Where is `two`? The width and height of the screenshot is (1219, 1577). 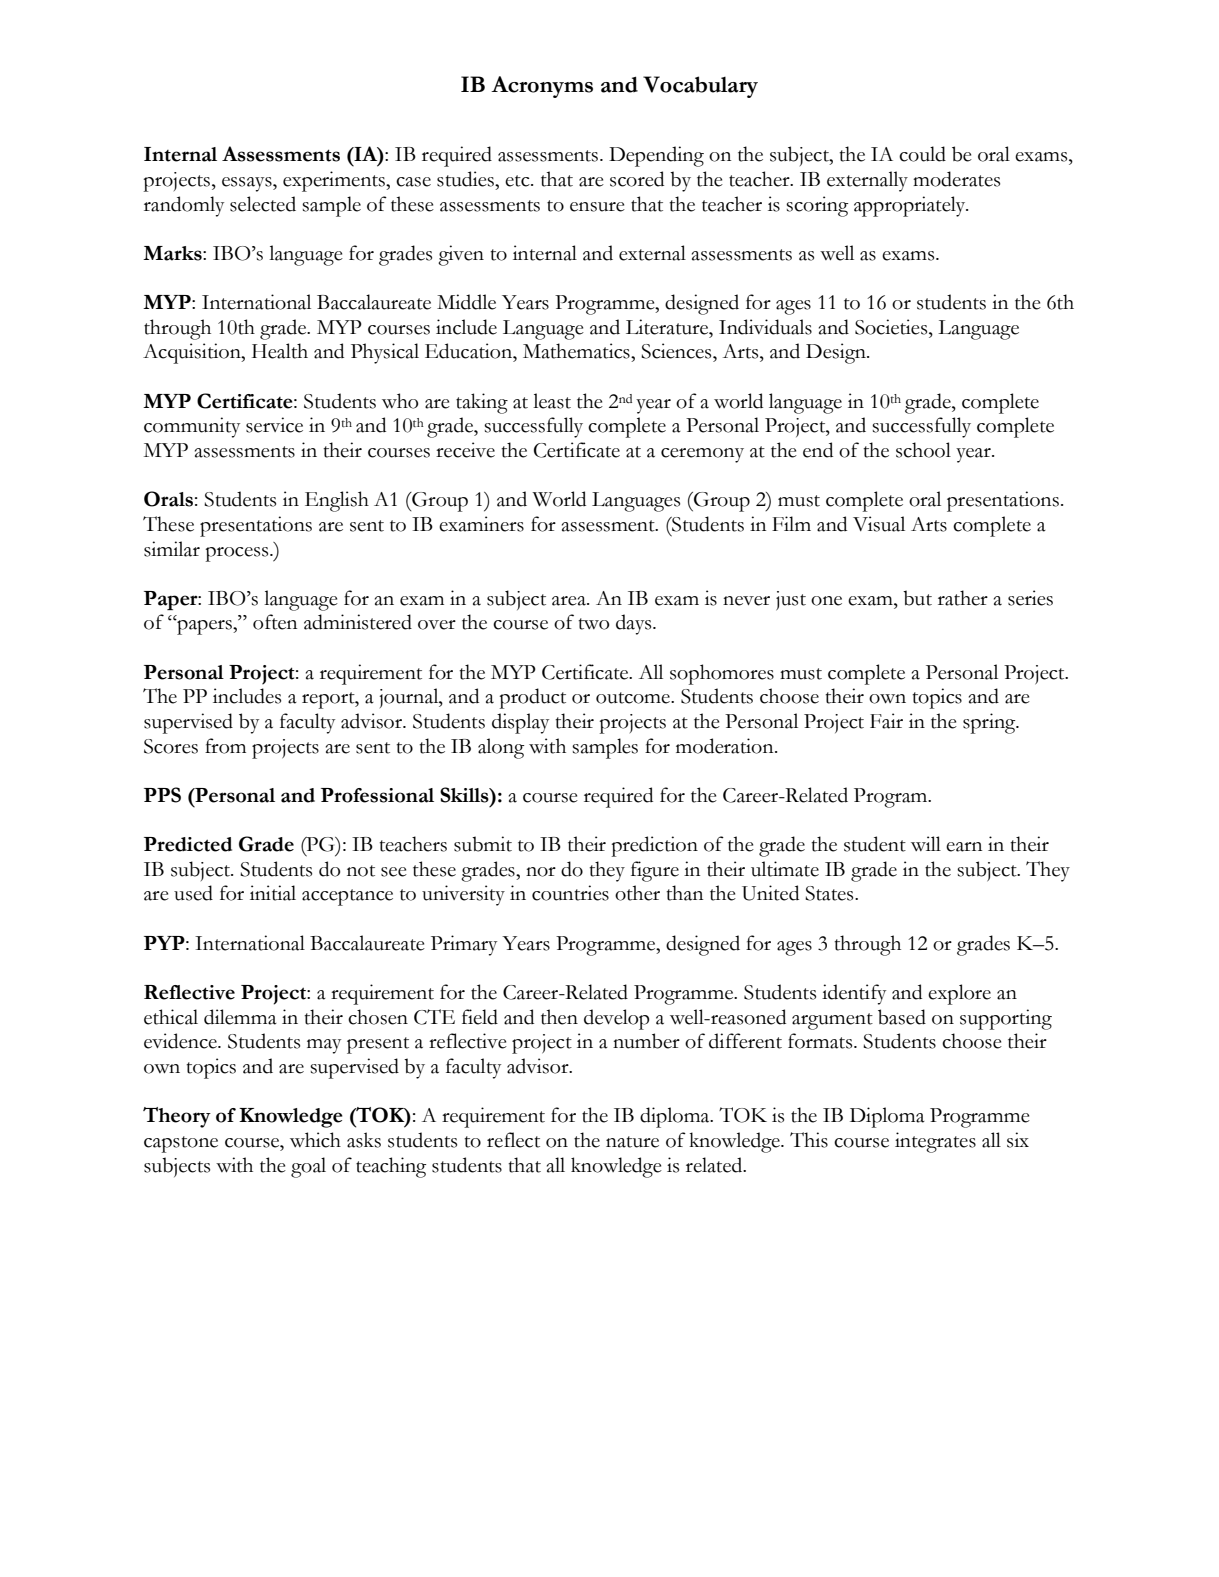 two is located at coordinates (593, 624).
